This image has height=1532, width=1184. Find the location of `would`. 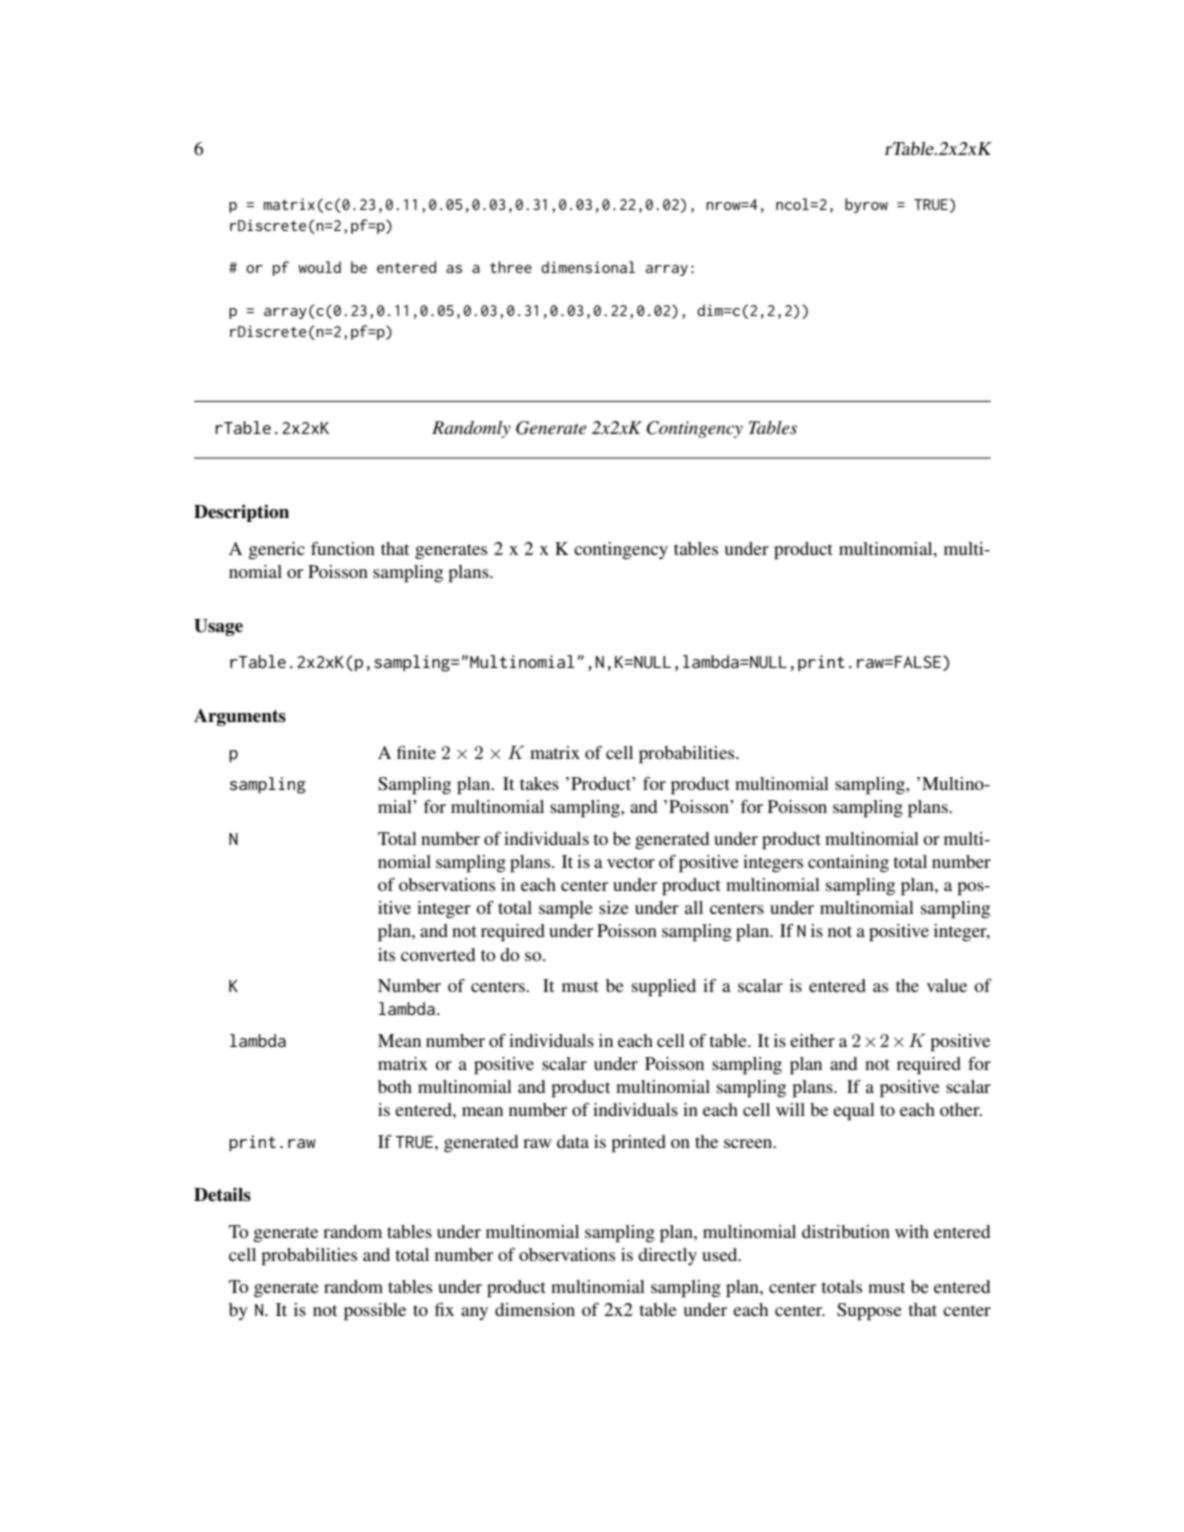

would is located at coordinates (319, 267).
